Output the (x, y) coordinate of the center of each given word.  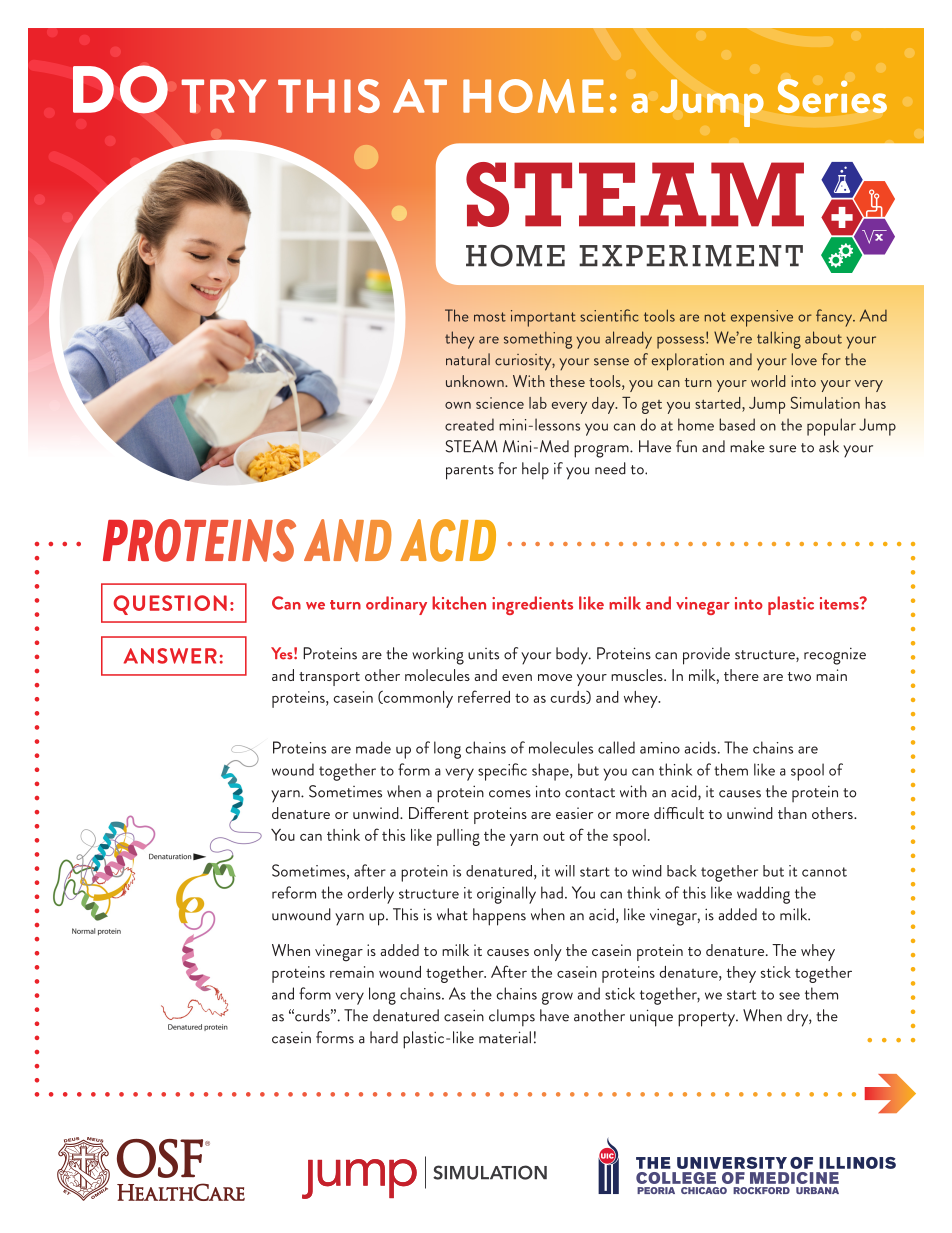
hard (384, 1037)
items (840, 603)
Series (832, 96)
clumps (512, 1018)
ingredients (532, 605)
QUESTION (170, 605)
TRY (224, 96)
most (490, 317)
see (789, 996)
